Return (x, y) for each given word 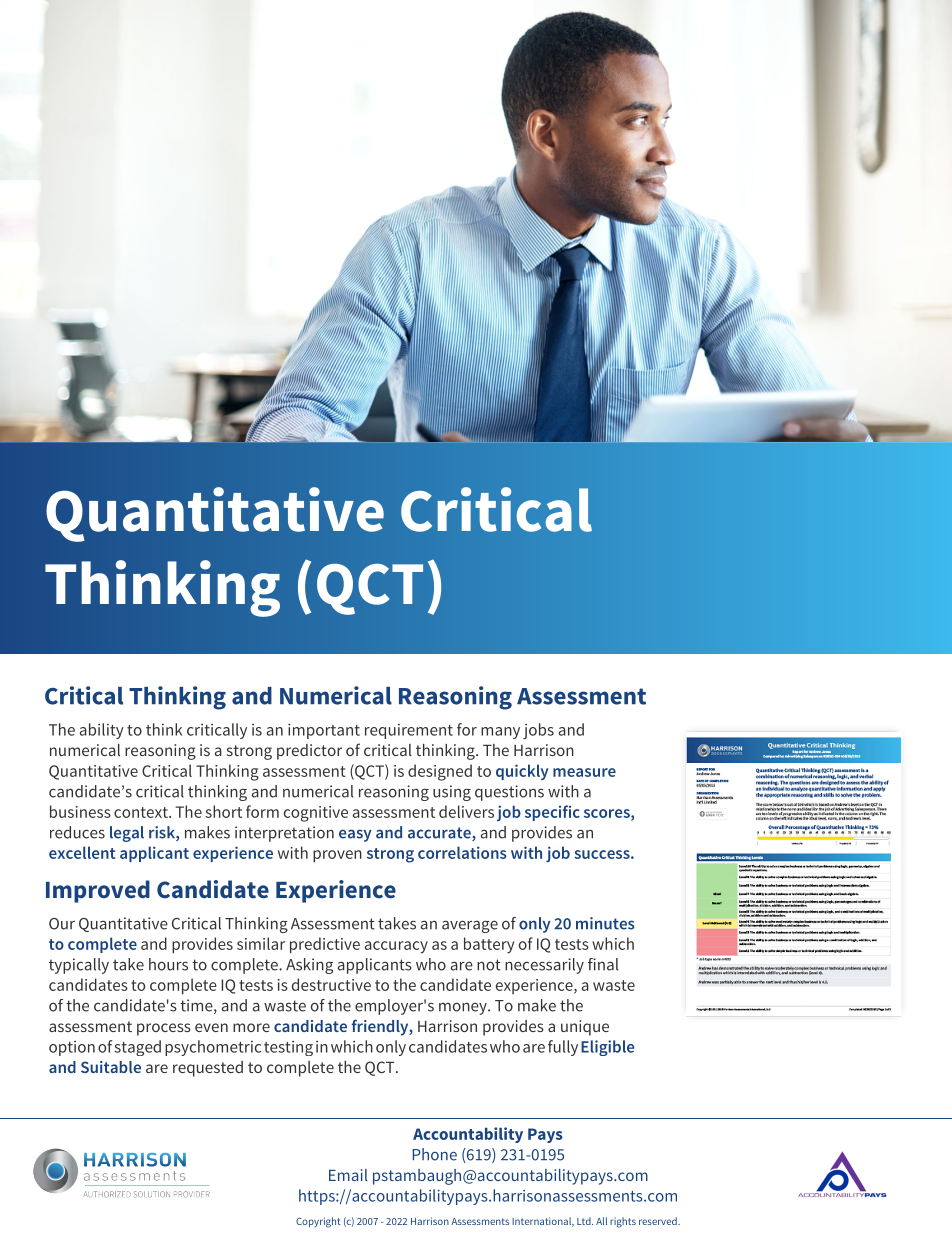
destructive (331, 984)
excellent (82, 852)
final (603, 964)
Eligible (607, 1048)
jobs (538, 731)
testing (288, 1048)
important (324, 731)
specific (552, 813)
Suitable (111, 1067)
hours (168, 964)
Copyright (318, 1222)
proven (337, 856)
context (142, 812)
